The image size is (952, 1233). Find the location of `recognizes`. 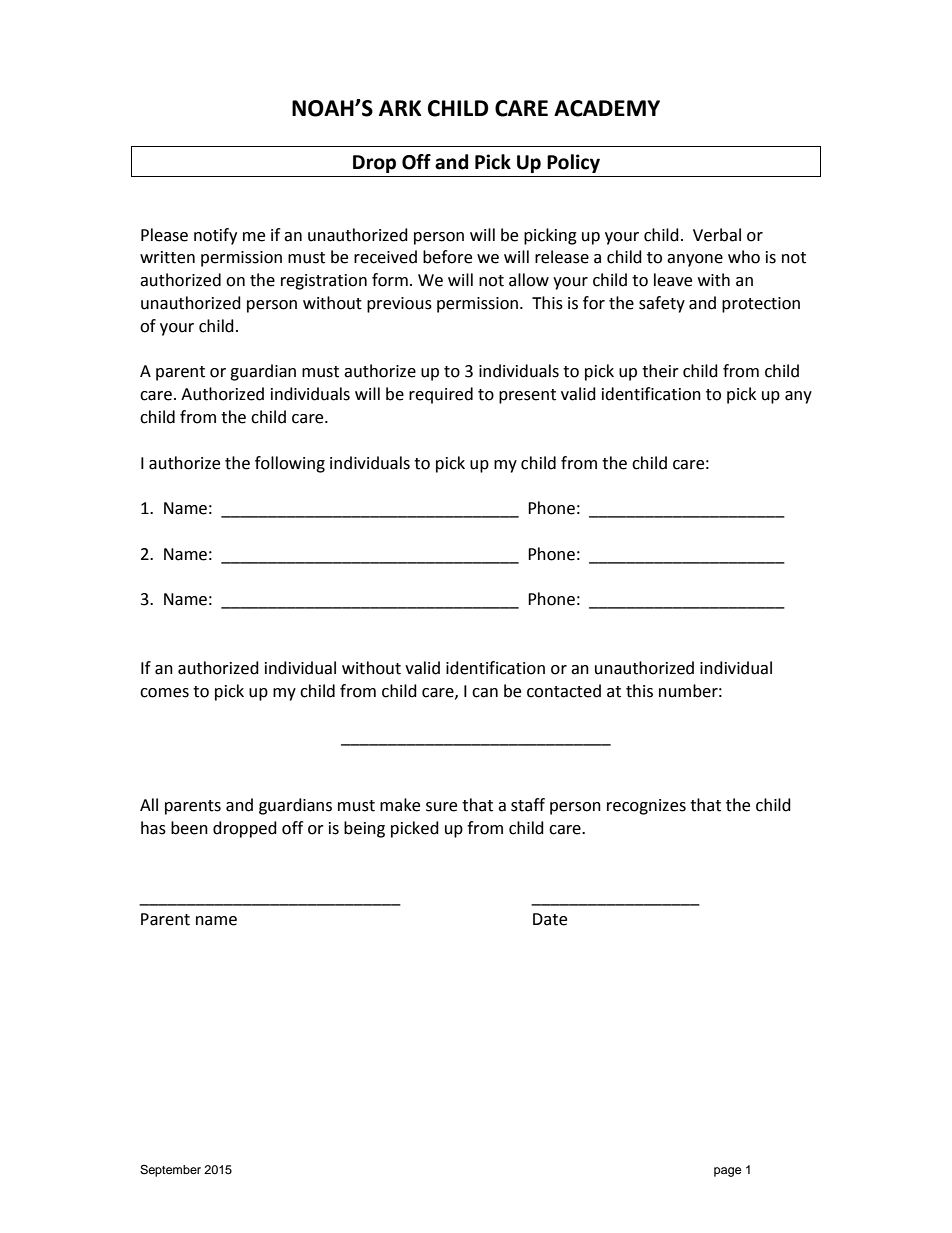

recognizes is located at coordinates (646, 807).
